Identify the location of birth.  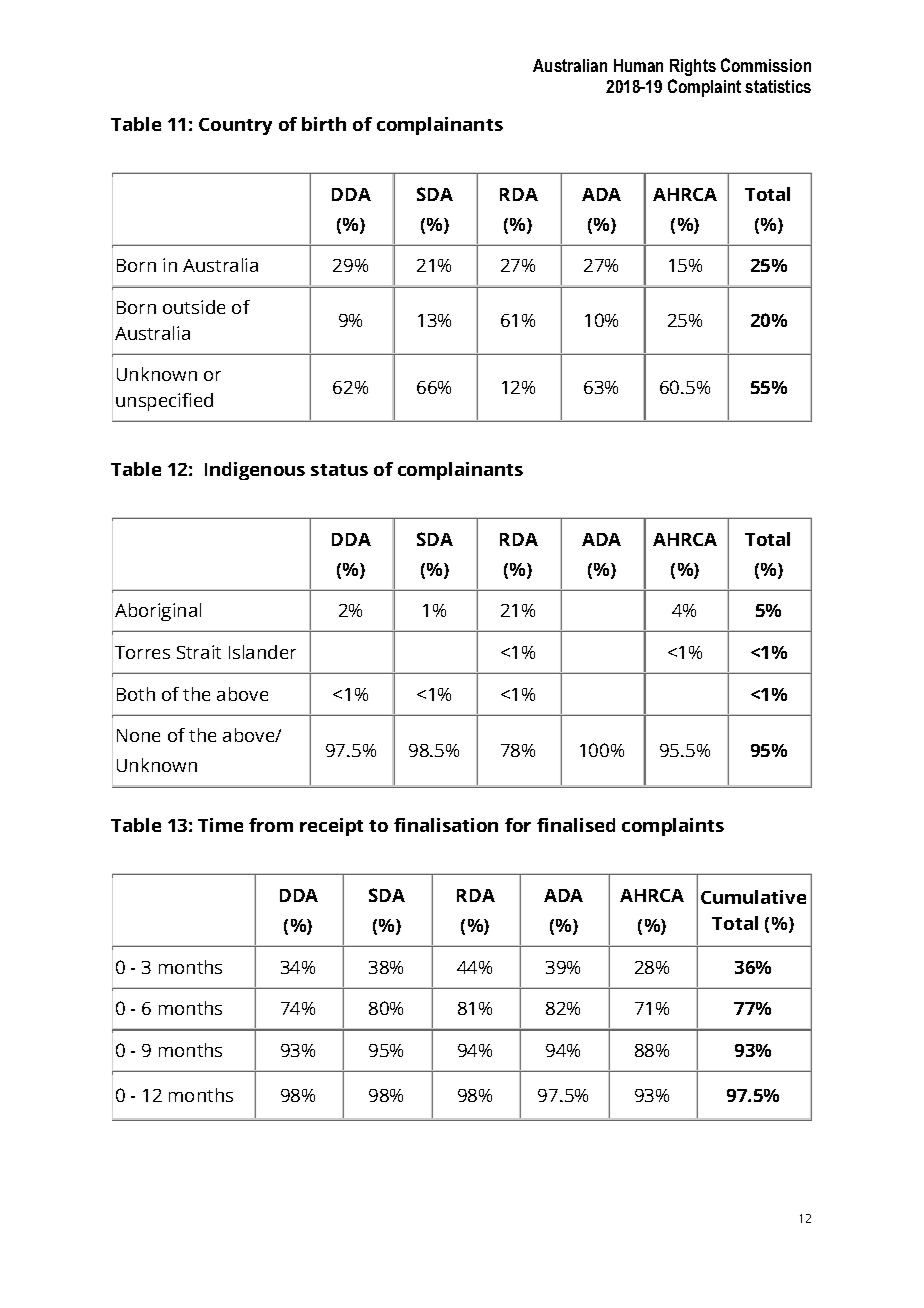
(324, 124).
